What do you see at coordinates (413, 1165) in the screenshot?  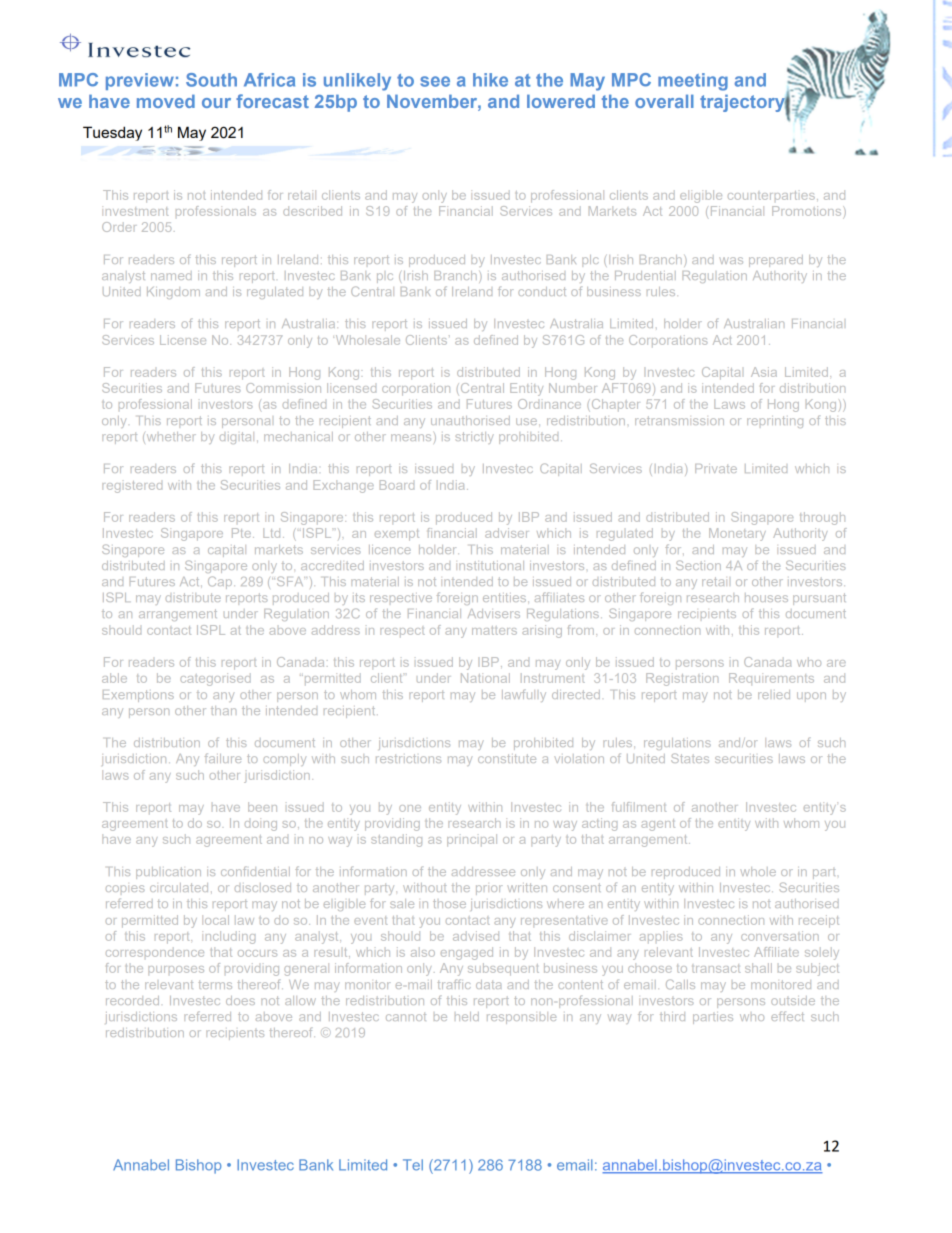 I see `Tel` at bounding box center [413, 1165].
